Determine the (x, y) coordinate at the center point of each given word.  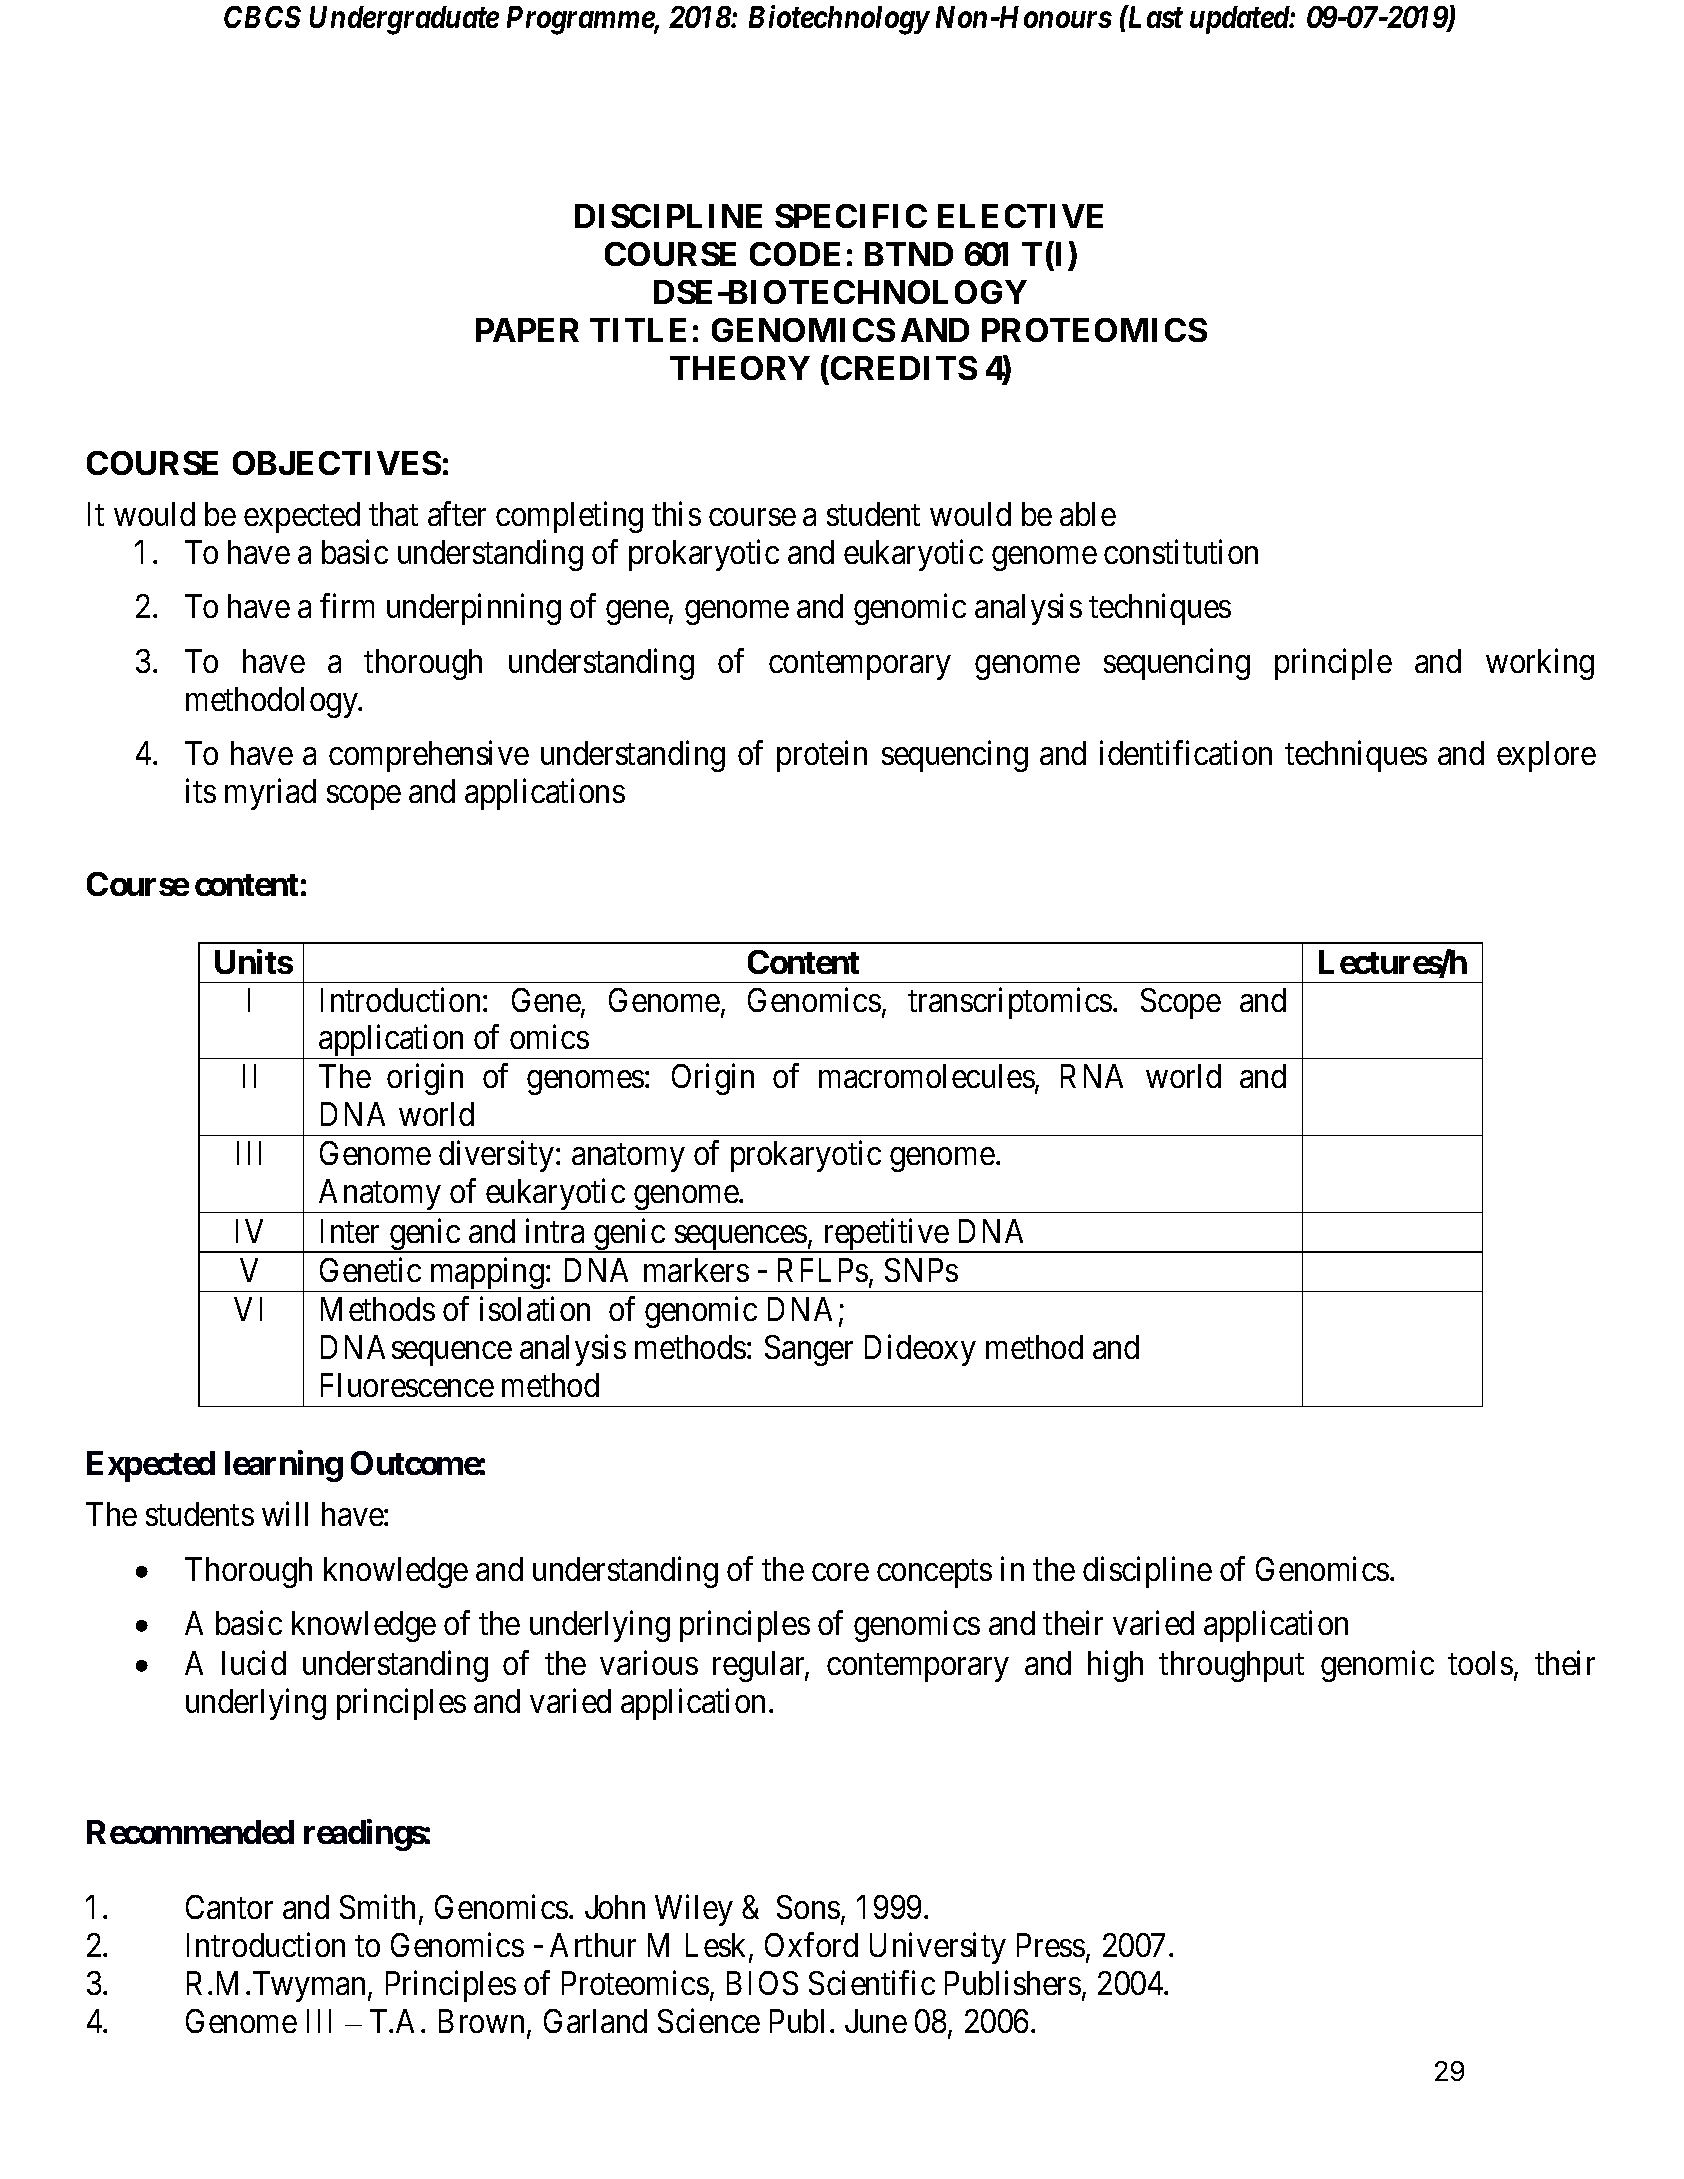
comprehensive (429, 756)
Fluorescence (407, 1385)
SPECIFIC (851, 216)
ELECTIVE (1020, 216)
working (1540, 664)
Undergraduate (404, 20)
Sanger (809, 1350)
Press (1051, 1945)
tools (1480, 1663)
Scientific (872, 1983)
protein (822, 756)
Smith (377, 1907)
